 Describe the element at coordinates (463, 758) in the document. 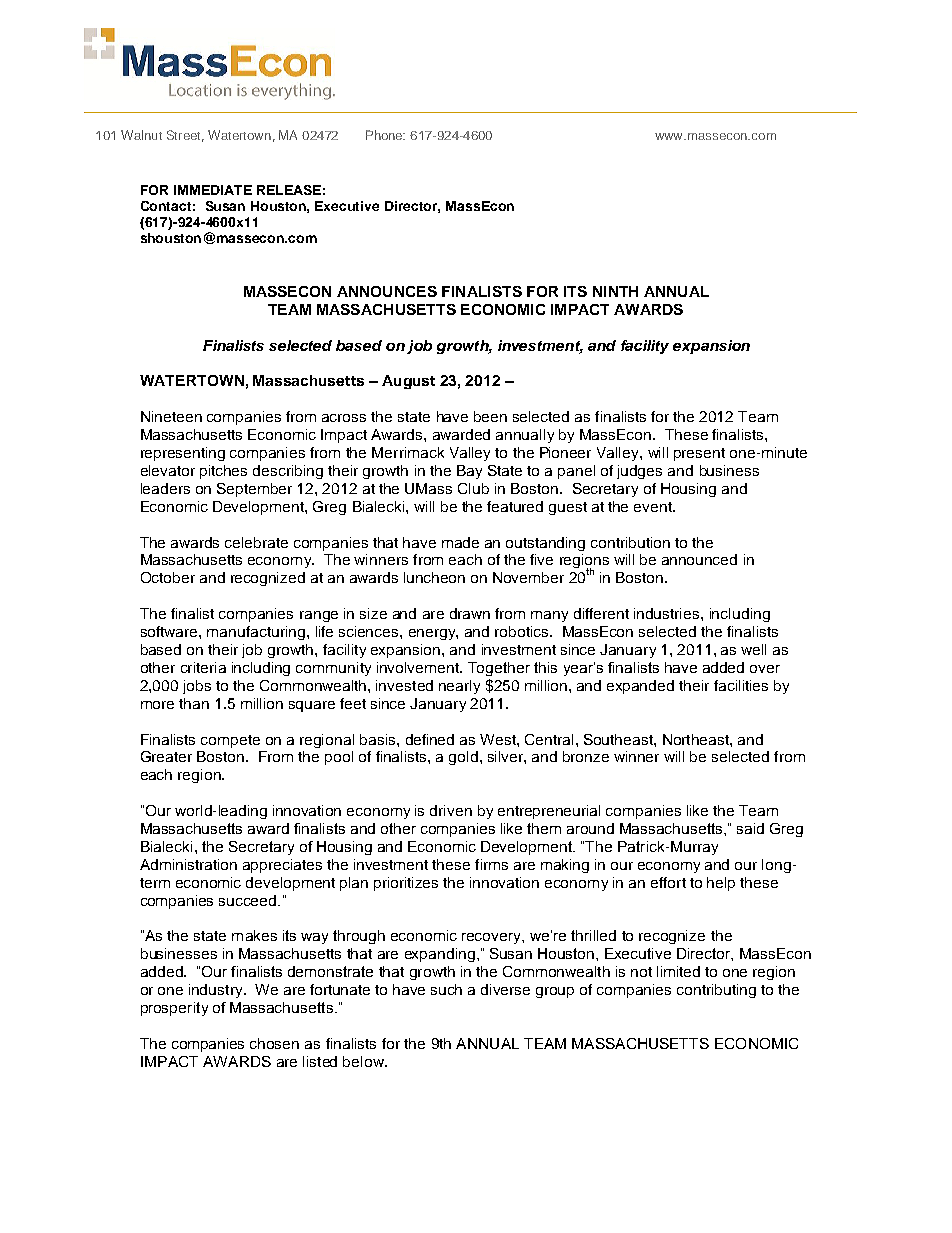

I see `gold` at that location.
